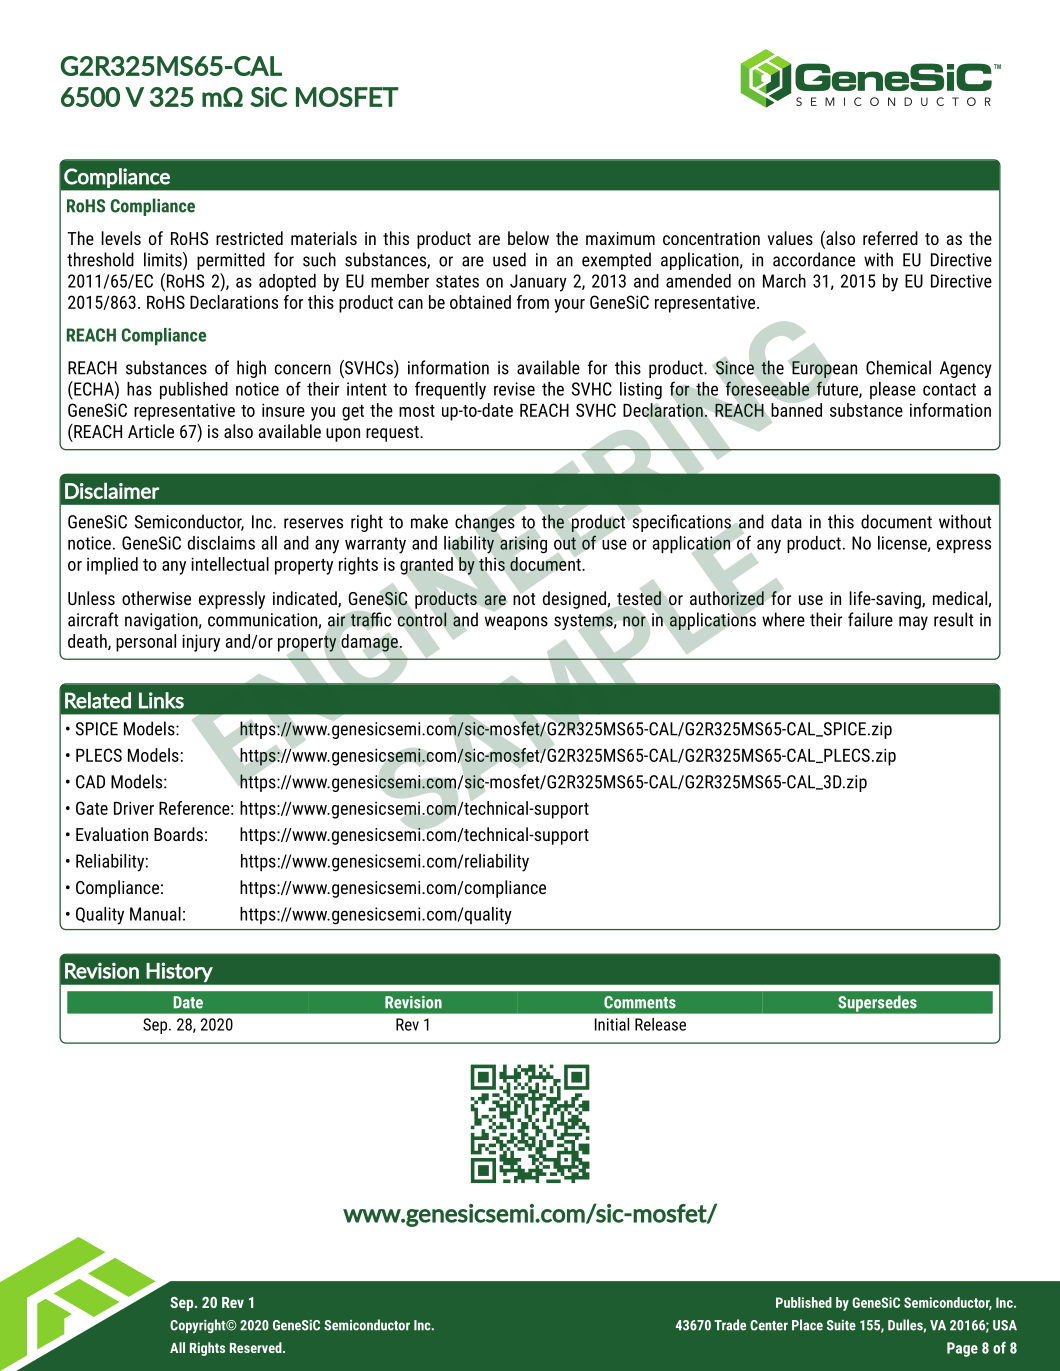 This screenshot has width=1060, height=1371. What do you see at coordinates (890, 238) in the screenshot?
I see `referred` at bounding box center [890, 238].
